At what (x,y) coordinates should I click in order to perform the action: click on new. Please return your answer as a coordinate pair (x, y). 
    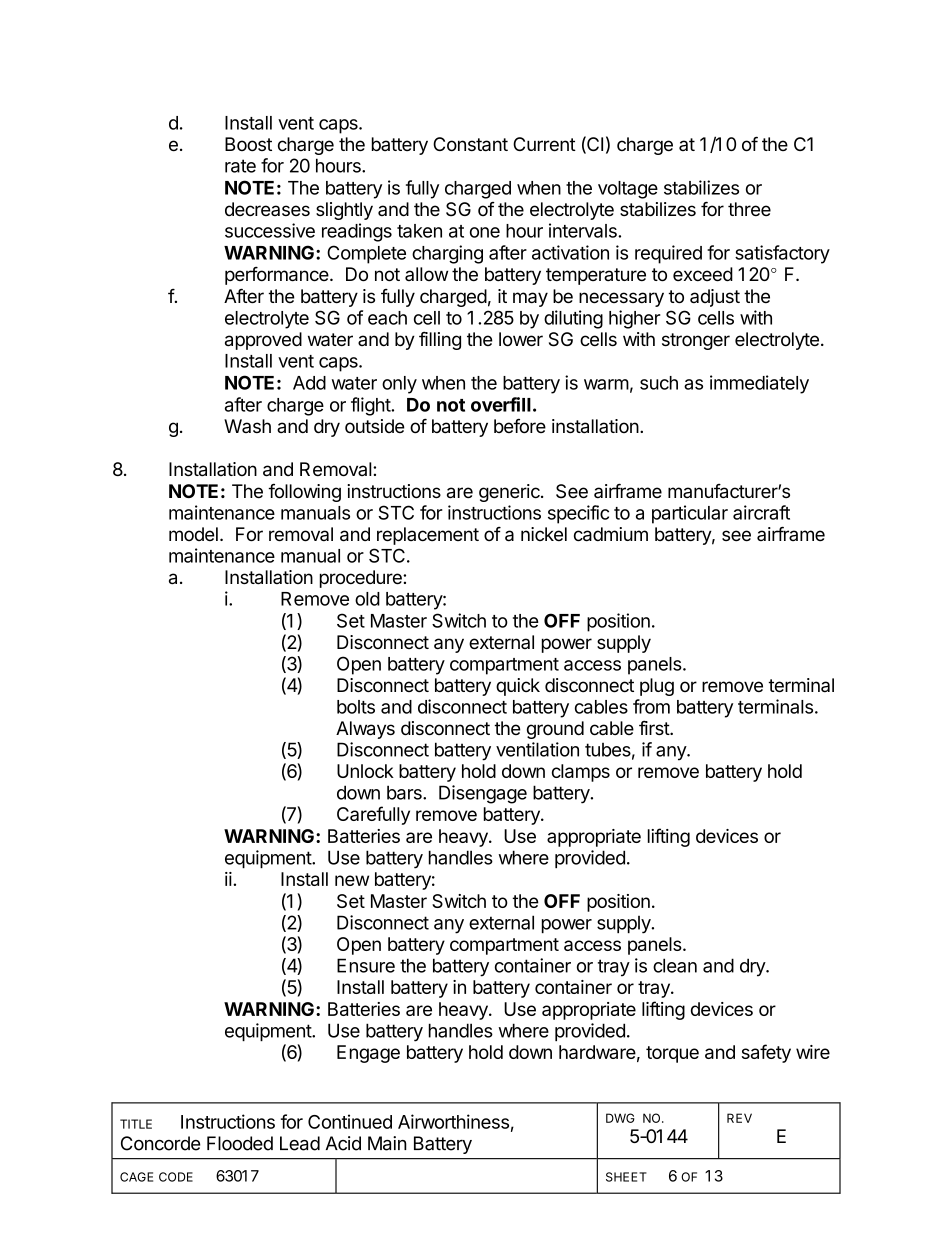
    Looking at the image, I should click on (352, 880).
